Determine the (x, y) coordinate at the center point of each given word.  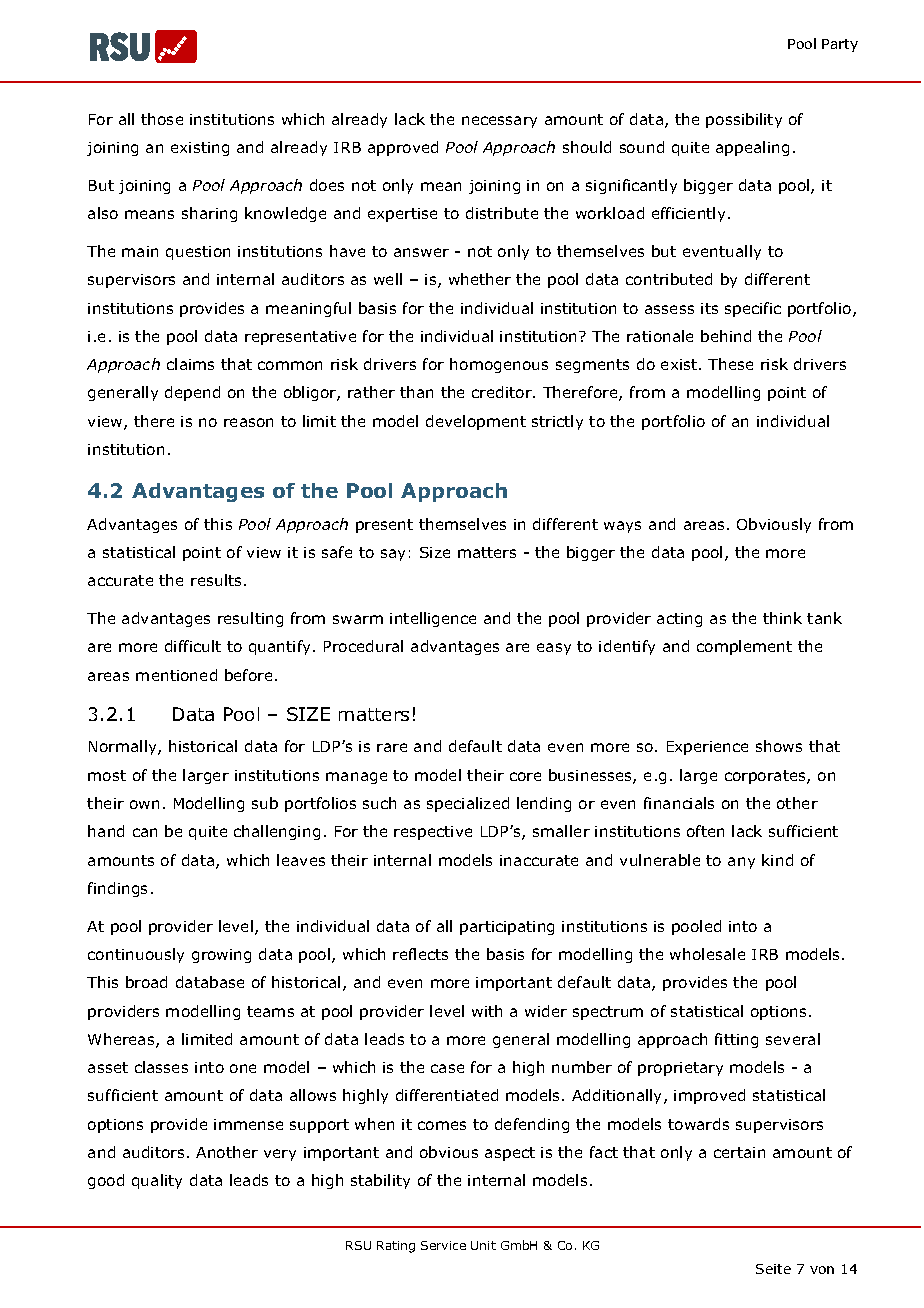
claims (190, 364)
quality (157, 1181)
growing (221, 956)
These (730, 364)
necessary (499, 122)
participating (507, 928)
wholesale (707, 954)
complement (744, 647)
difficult (193, 646)
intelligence (433, 619)
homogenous (499, 365)
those (162, 119)
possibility (744, 120)
